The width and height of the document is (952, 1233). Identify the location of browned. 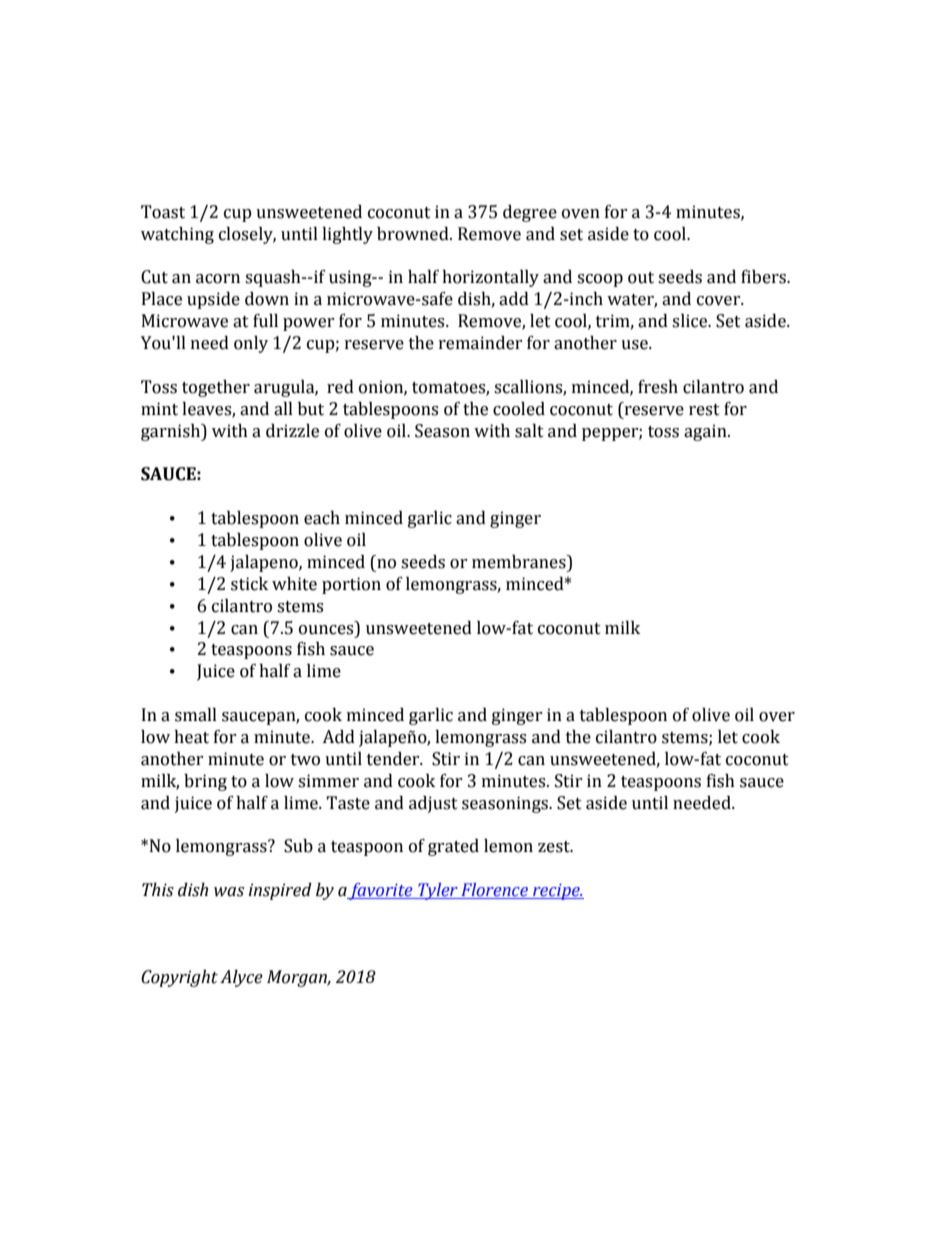
(414, 234).
